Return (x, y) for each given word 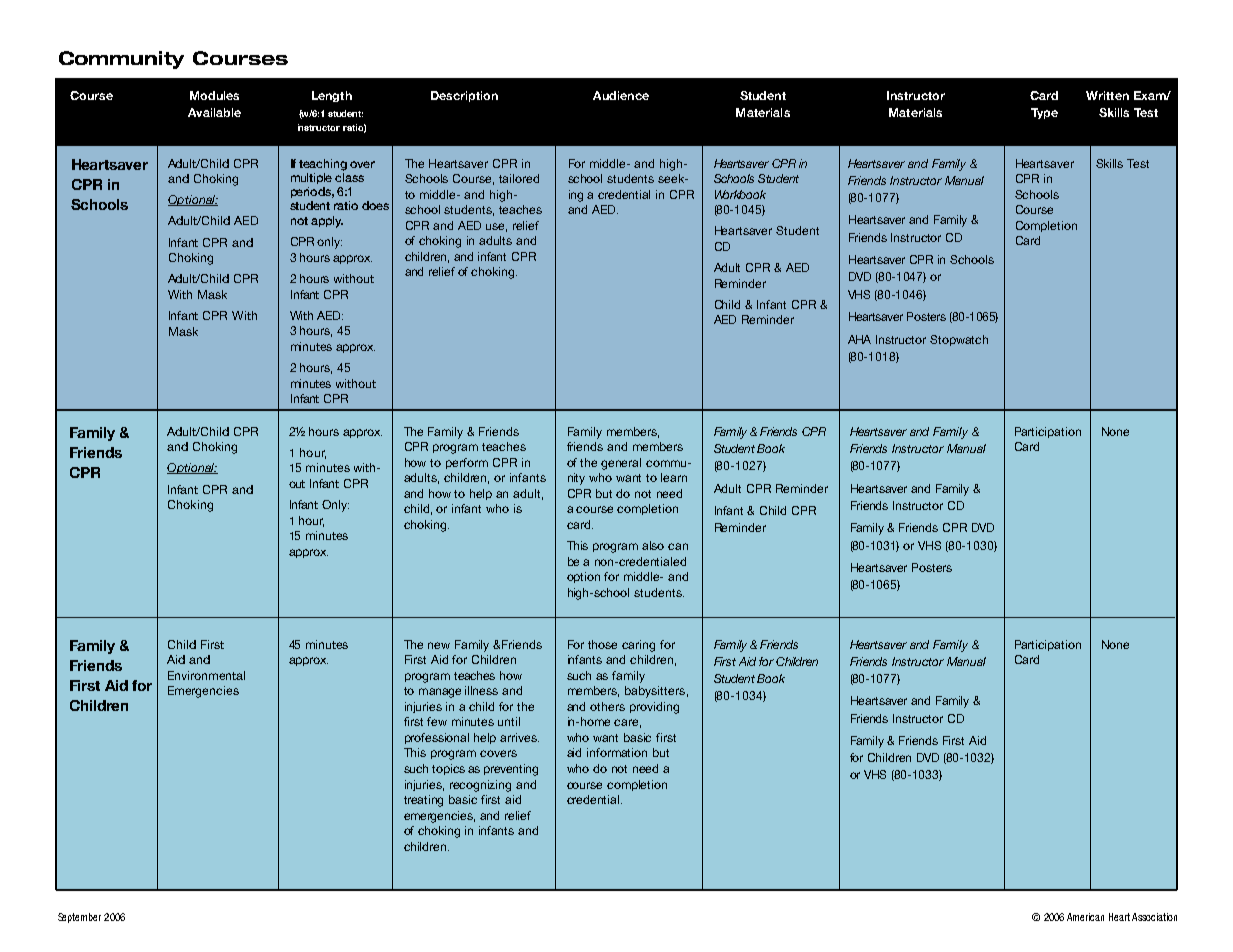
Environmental (206, 675)
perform (467, 463)
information (617, 752)
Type (1044, 113)
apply (327, 222)
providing (654, 708)
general (621, 464)
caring (638, 646)
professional (437, 738)
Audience (621, 95)
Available (214, 112)
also (653, 545)
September (79, 918)
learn (674, 477)
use (496, 227)
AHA (859, 339)
